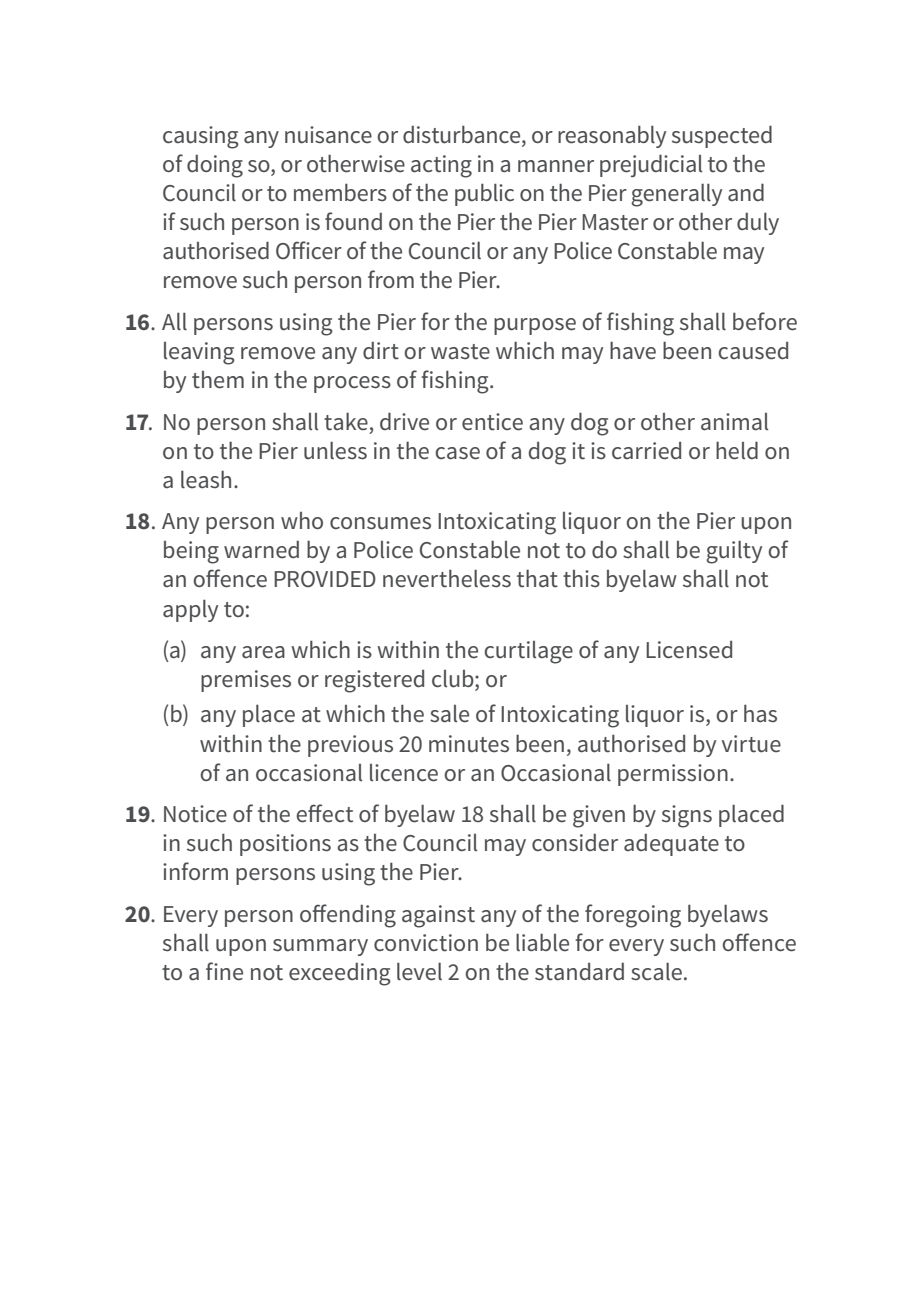 The width and height of the page is (924, 1311). I want to click on waste, so click(460, 352).
